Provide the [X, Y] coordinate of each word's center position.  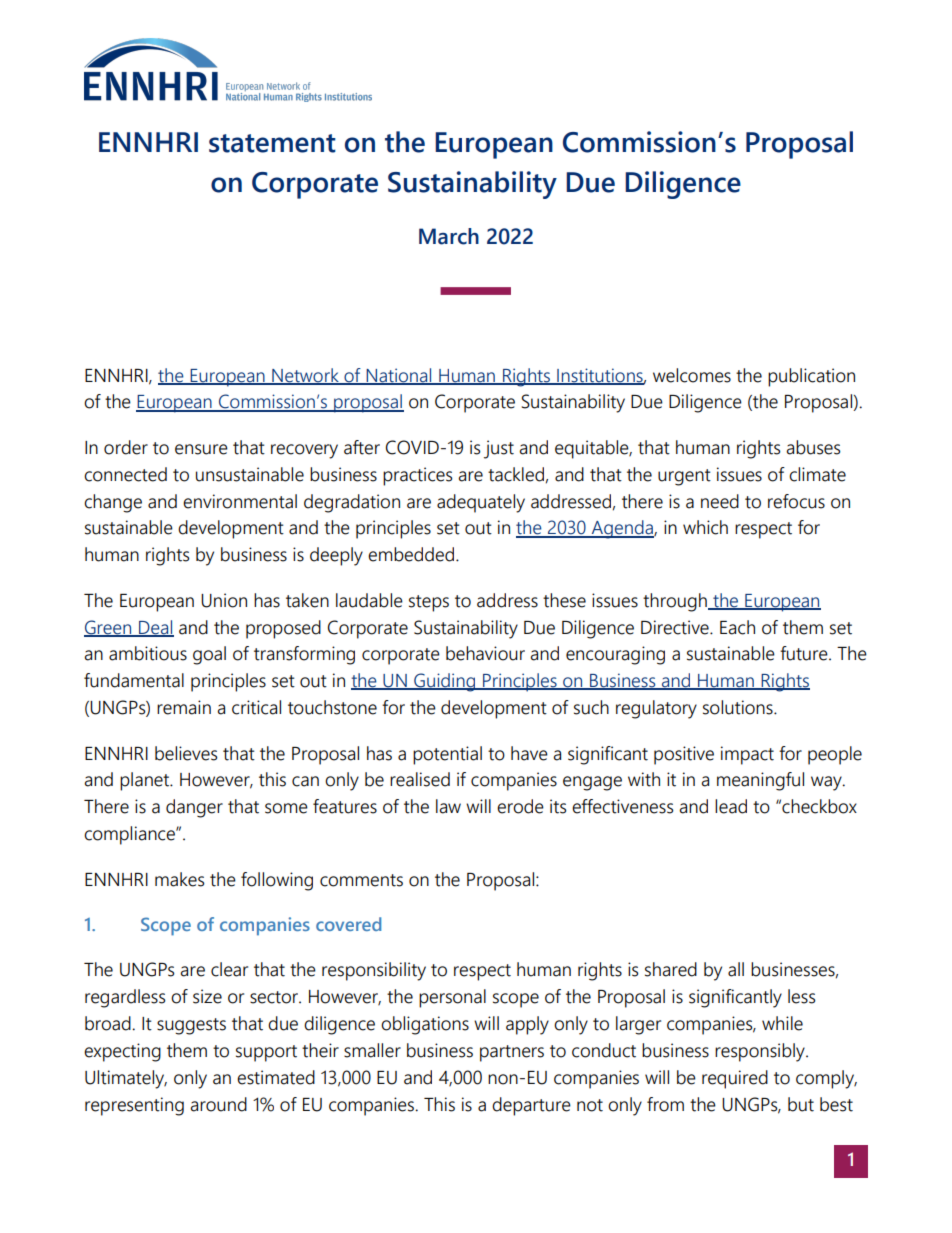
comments [361, 880]
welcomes [692, 375]
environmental [240, 501]
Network [305, 376]
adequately [481, 503]
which [705, 527]
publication [811, 377]
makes [179, 879]
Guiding [444, 682]
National [399, 376]
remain [184, 707]
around [218, 1104]
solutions [739, 707]
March [449, 236]
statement [272, 143]
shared [671, 969]
